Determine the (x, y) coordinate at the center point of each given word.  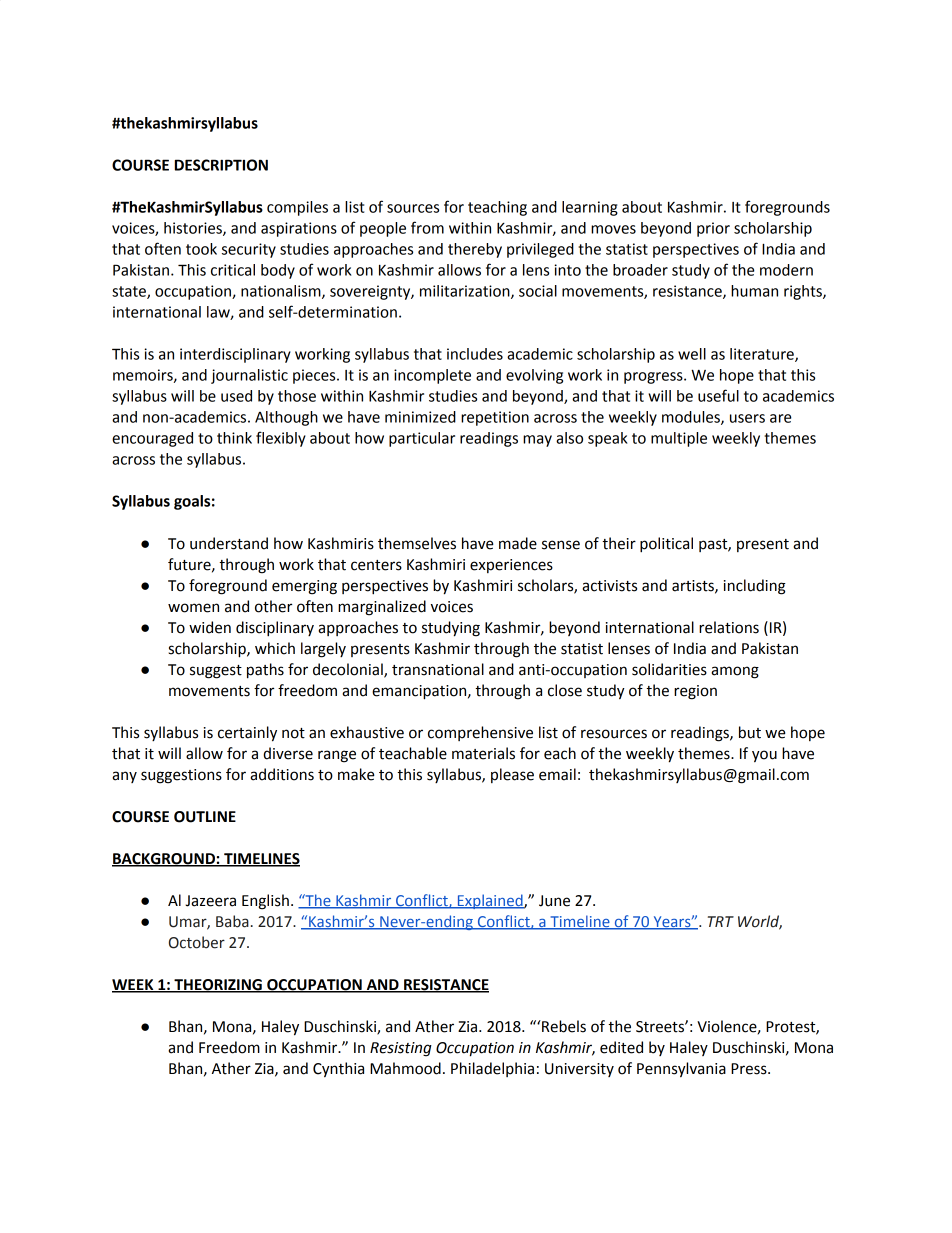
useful (718, 395)
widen (210, 627)
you (764, 756)
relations (729, 627)
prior (713, 229)
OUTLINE (205, 817)
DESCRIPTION (221, 165)
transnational (438, 669)
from (427, 227)
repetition (495, 418)
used (236, 396)
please (512, 775)
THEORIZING (218, 986)
